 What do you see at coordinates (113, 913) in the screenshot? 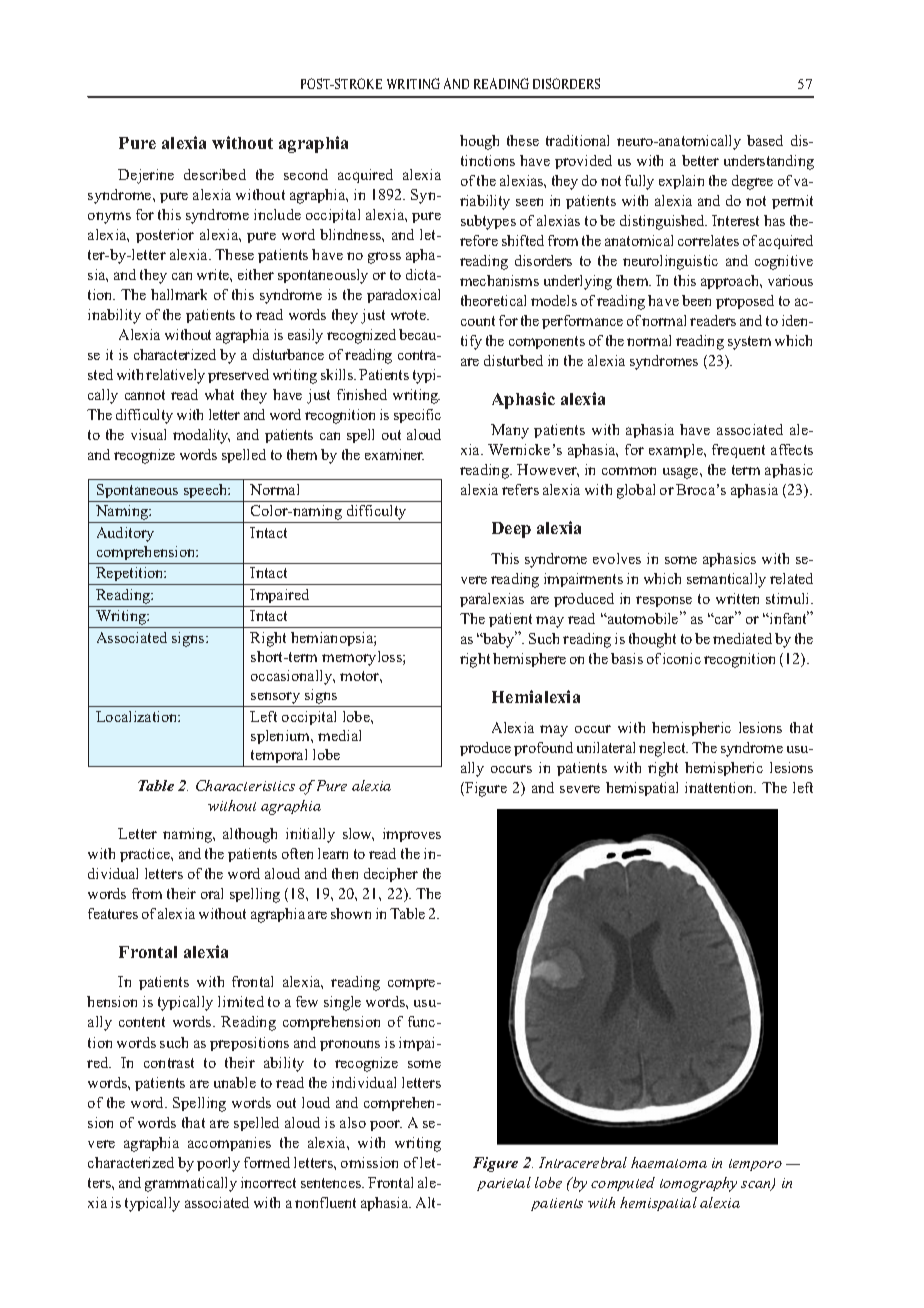
I see `features` at bounding box center [113, 913].
